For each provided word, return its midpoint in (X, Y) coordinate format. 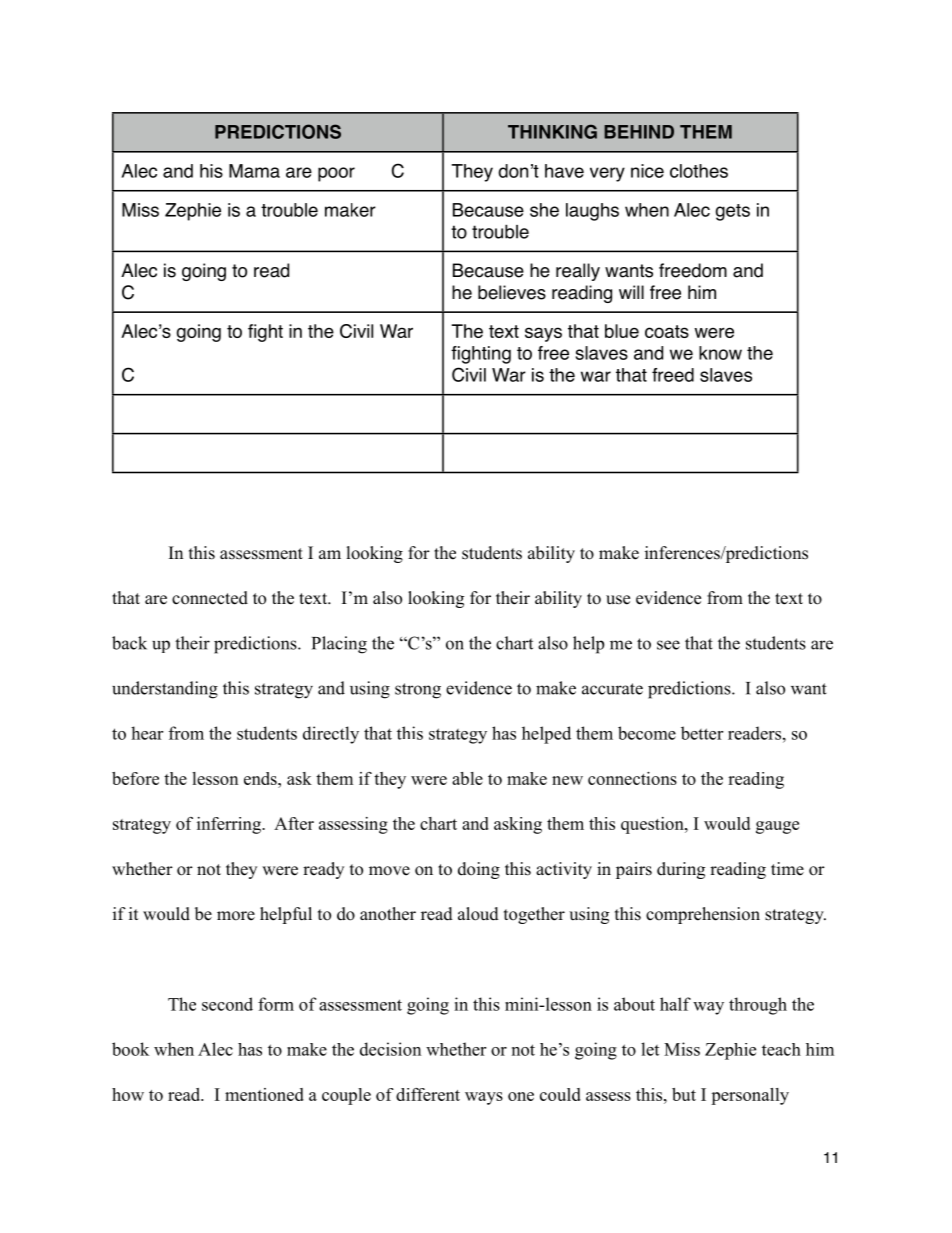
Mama (254, 171)
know (720, 353)
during (681, 870)
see (668, 645)
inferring (230, 825)
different (428, 1094)
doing (479, 870)
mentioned (264, 1094)
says (543, 334)
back (129, 643)
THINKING (552, 131)
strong (418, 691)
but (684, 1094)
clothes (699, 171)
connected (210, 598)
